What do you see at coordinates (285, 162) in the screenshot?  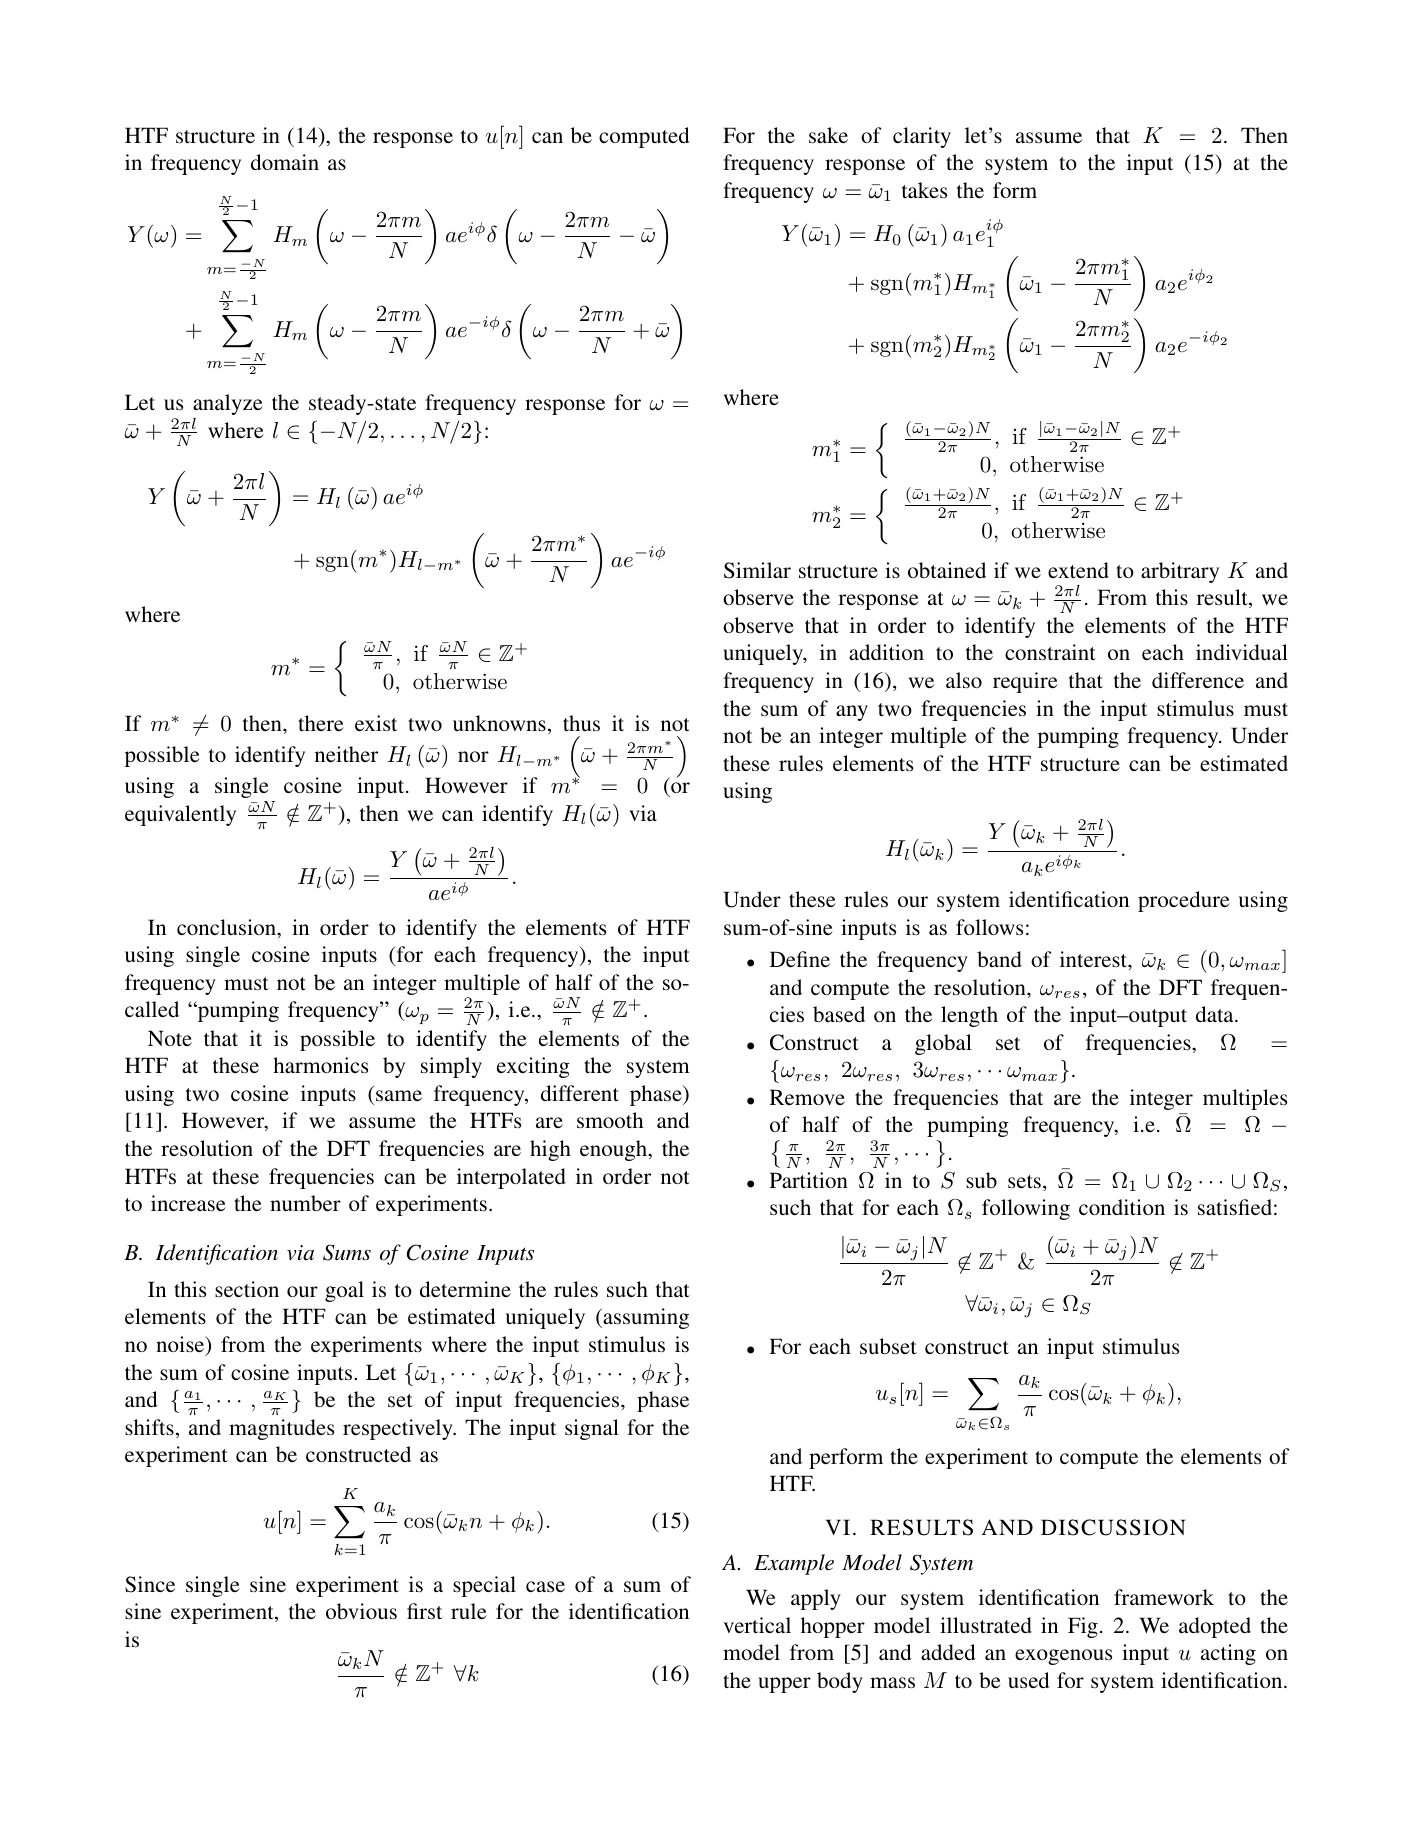 I see `domain` at bounding box center [285, 162].
